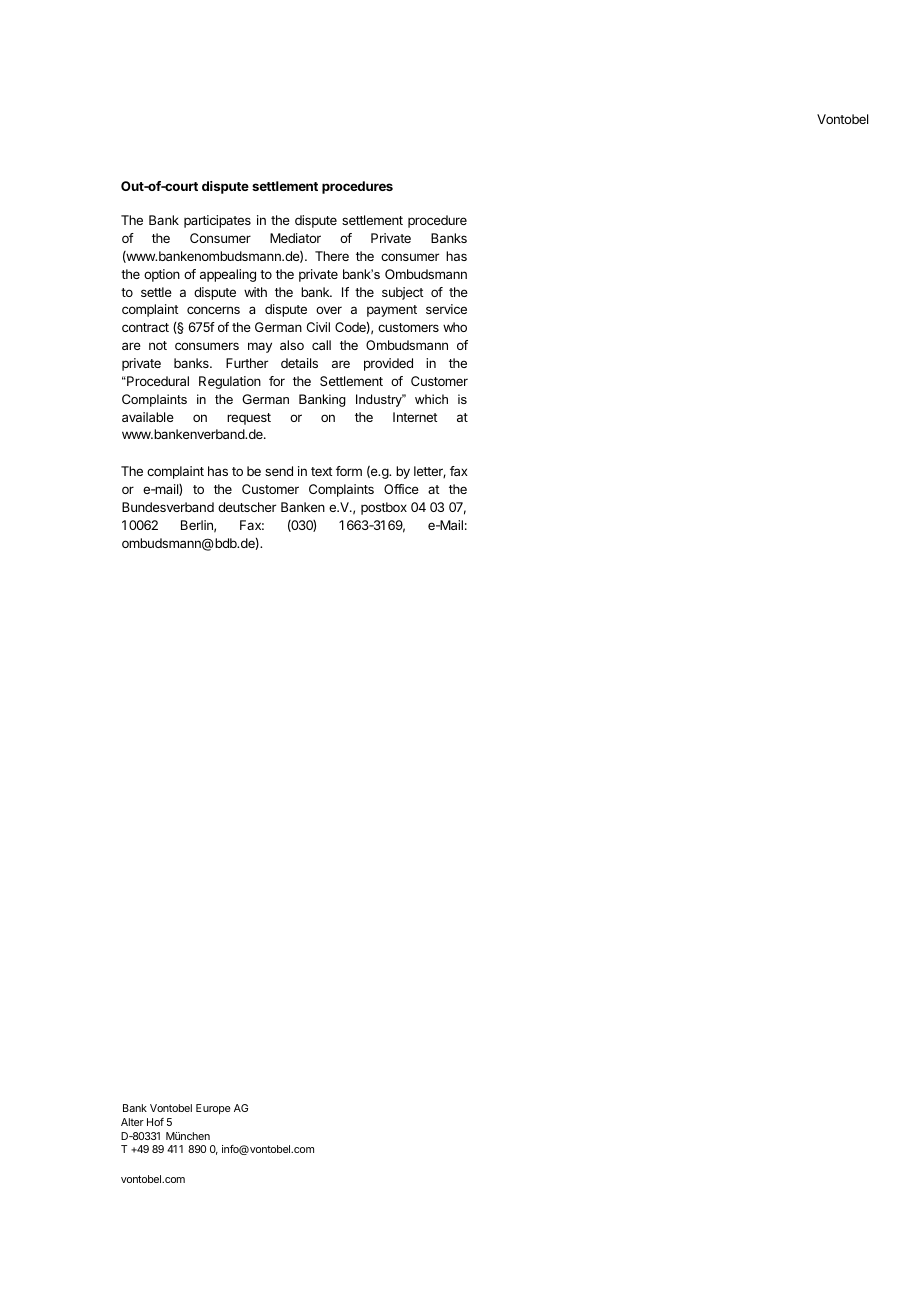 The image size is (924, 1308). Describe the element at coordinates (349, 471) in the image. I see `form` at that location.
